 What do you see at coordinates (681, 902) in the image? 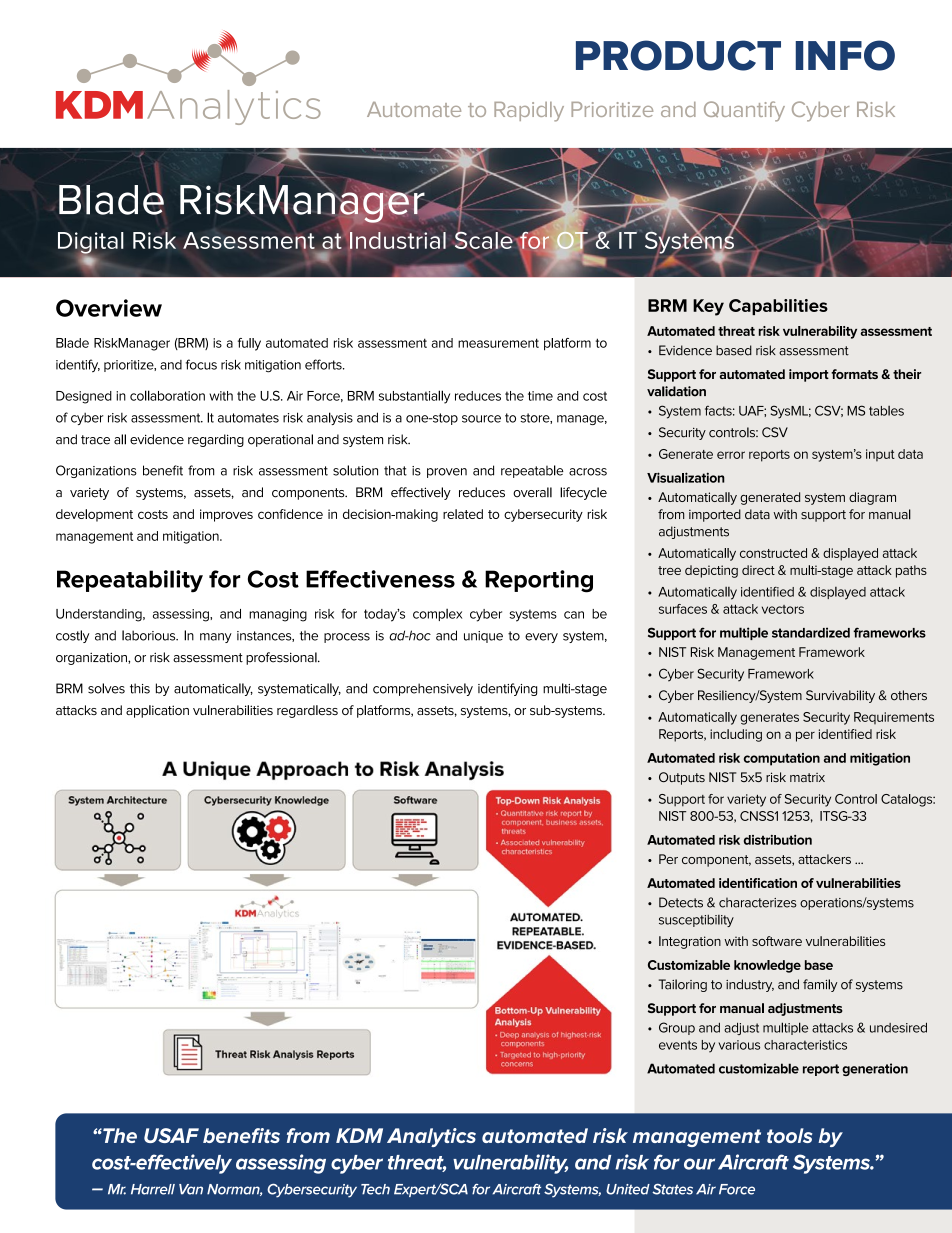
I see `Detects` at bounding box center [681, 902].
